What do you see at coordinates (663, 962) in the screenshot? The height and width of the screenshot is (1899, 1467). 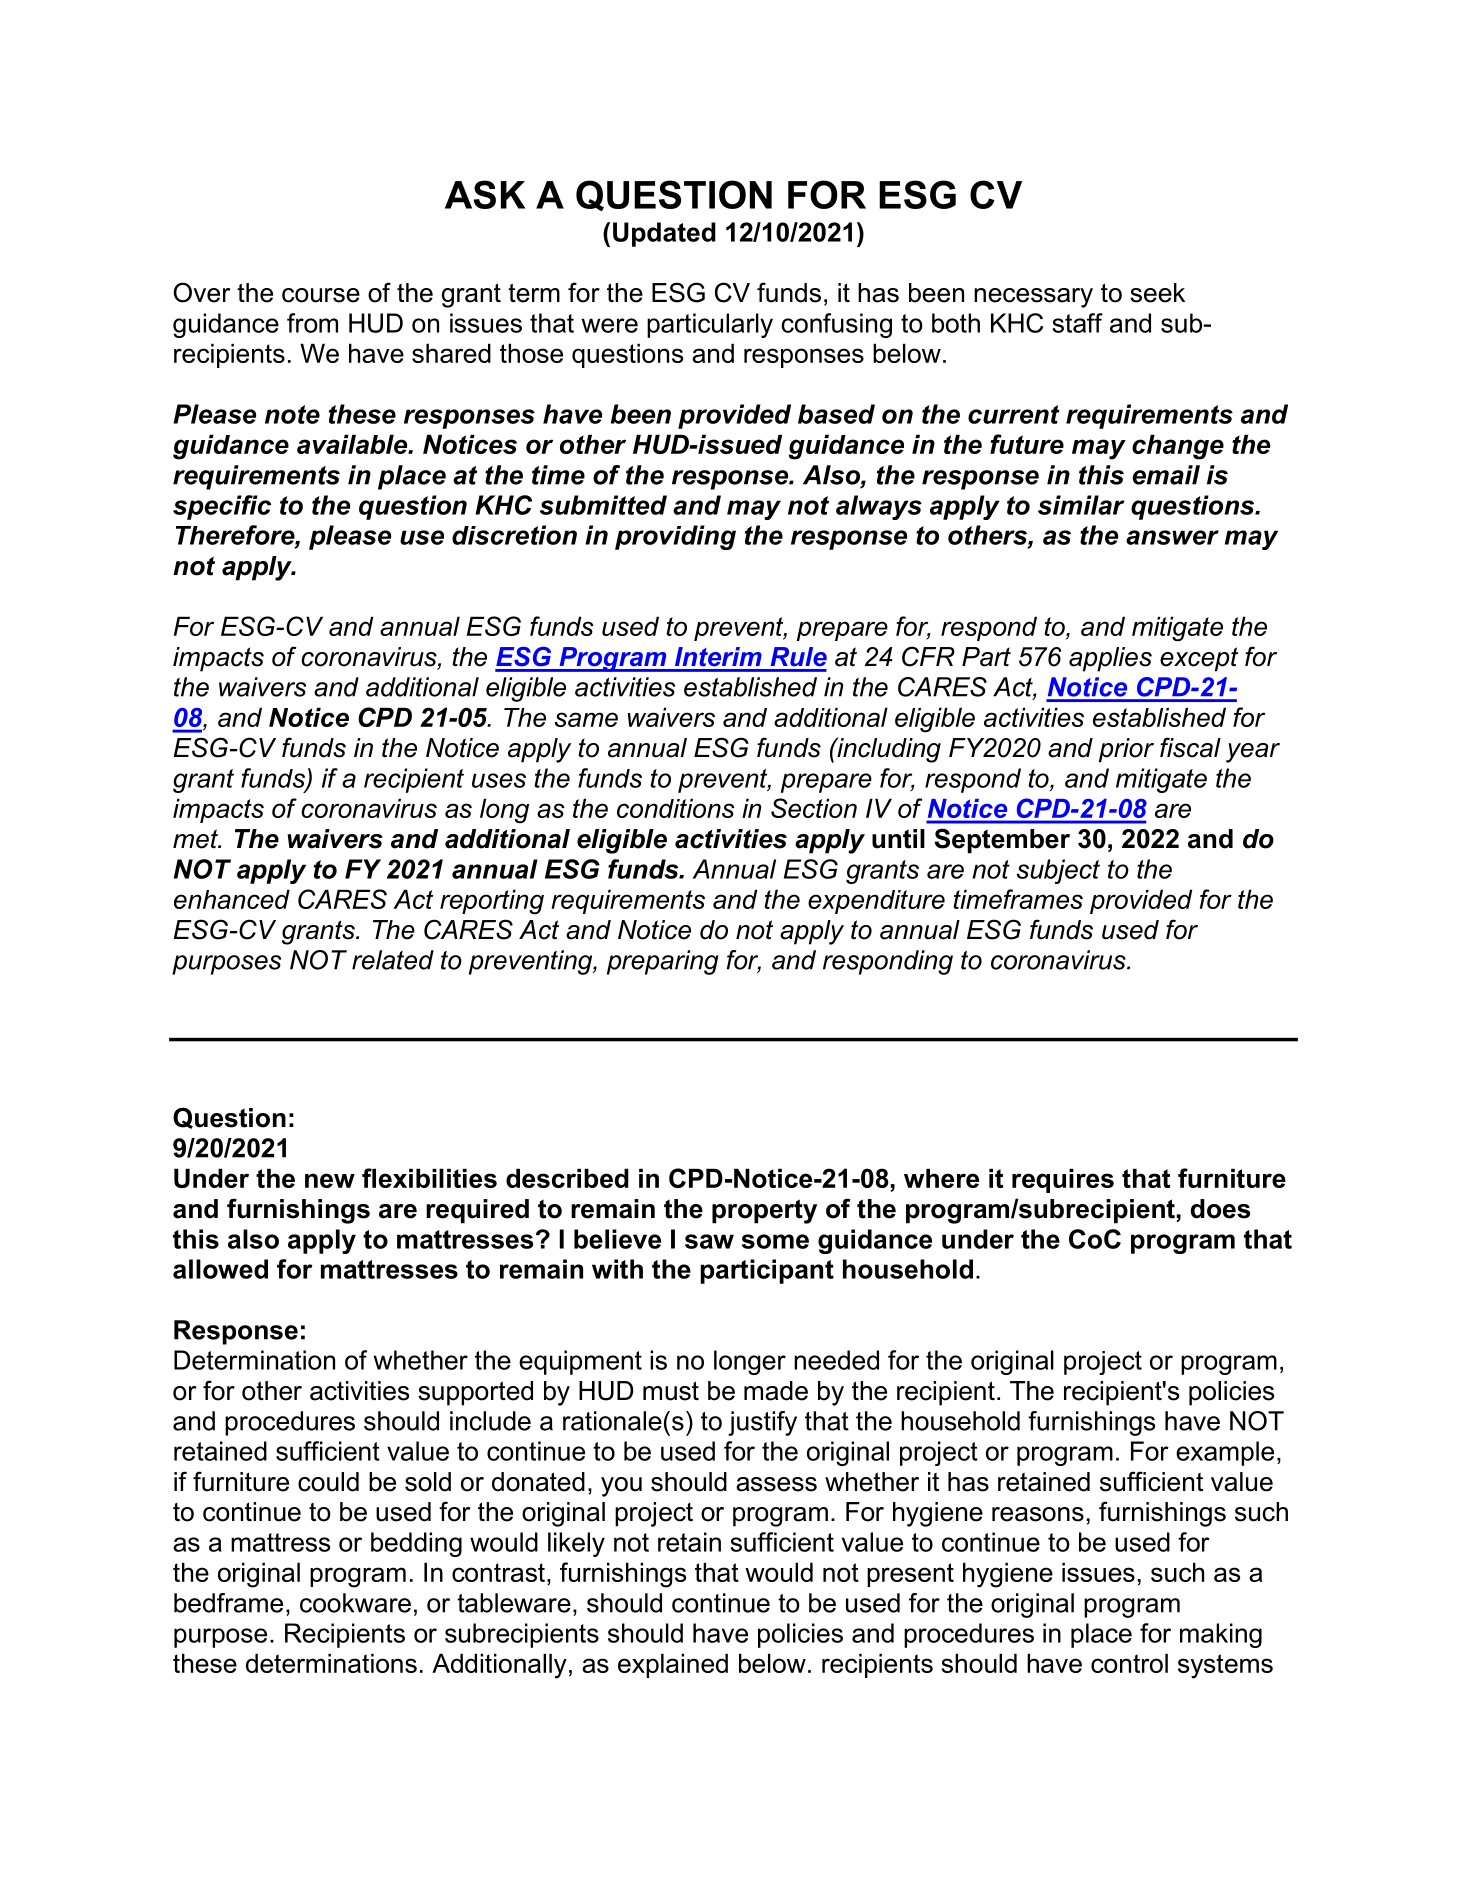 I see `preparing` at bounding box center [663, 962].
